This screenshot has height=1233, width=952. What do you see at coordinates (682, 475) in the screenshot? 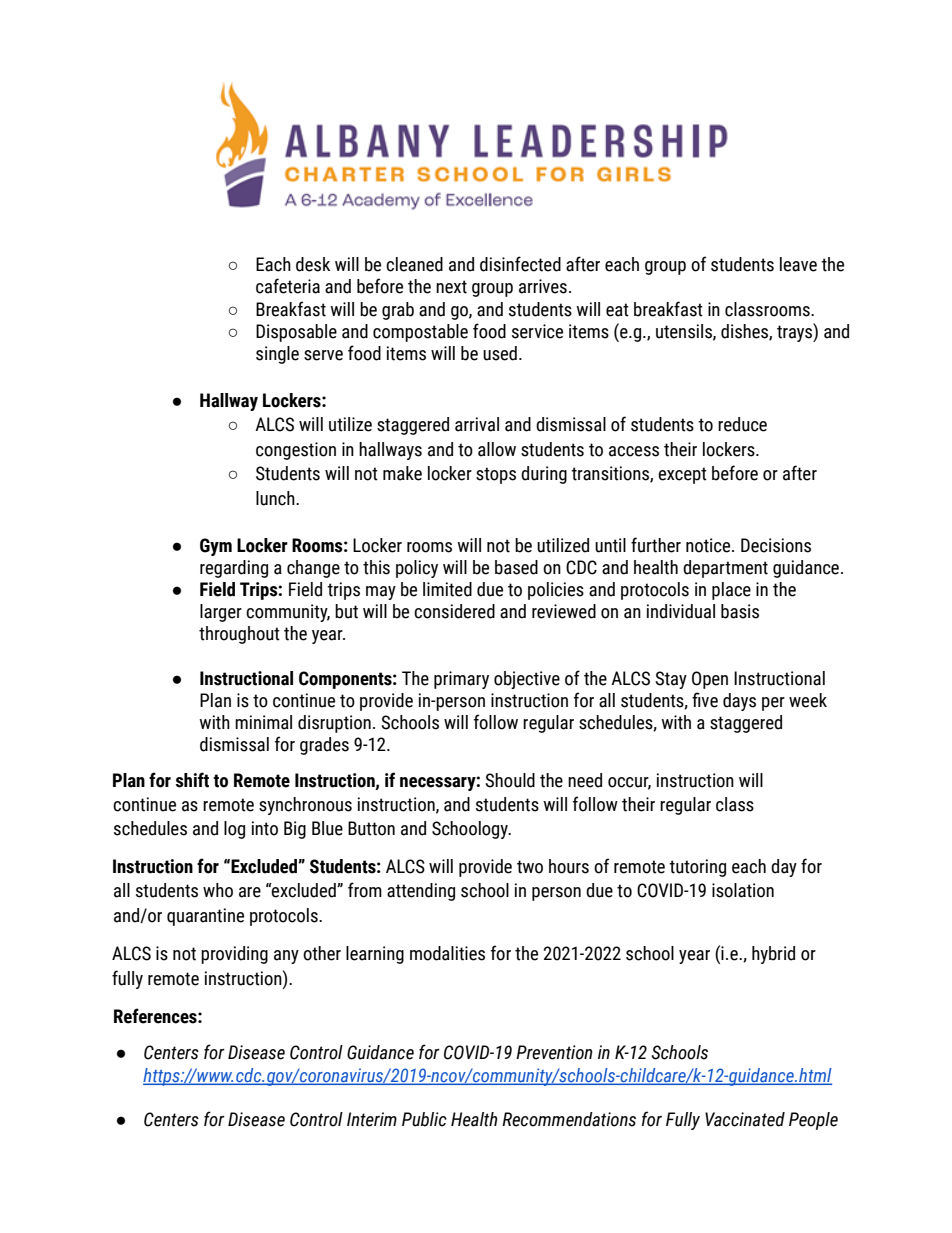
I see `except` at bounding box center [682, 475].
